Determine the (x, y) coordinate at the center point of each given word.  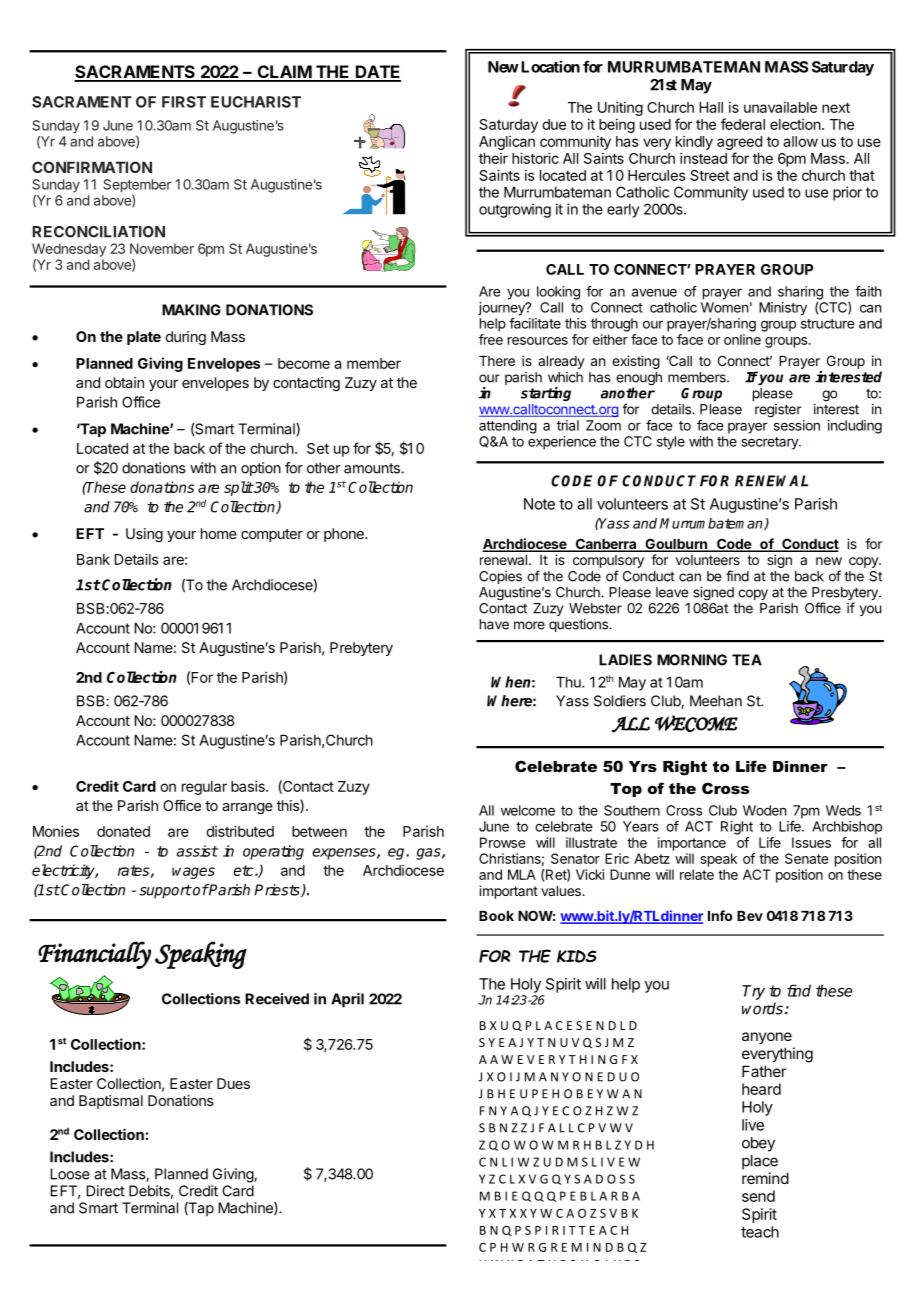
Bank (93, 559)
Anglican (507, 143)
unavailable (780, 107)
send (758, 1196)
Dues (233, 1083)
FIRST (184, 102)
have (494, 624)
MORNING (692, 660)
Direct (105, 1191)
